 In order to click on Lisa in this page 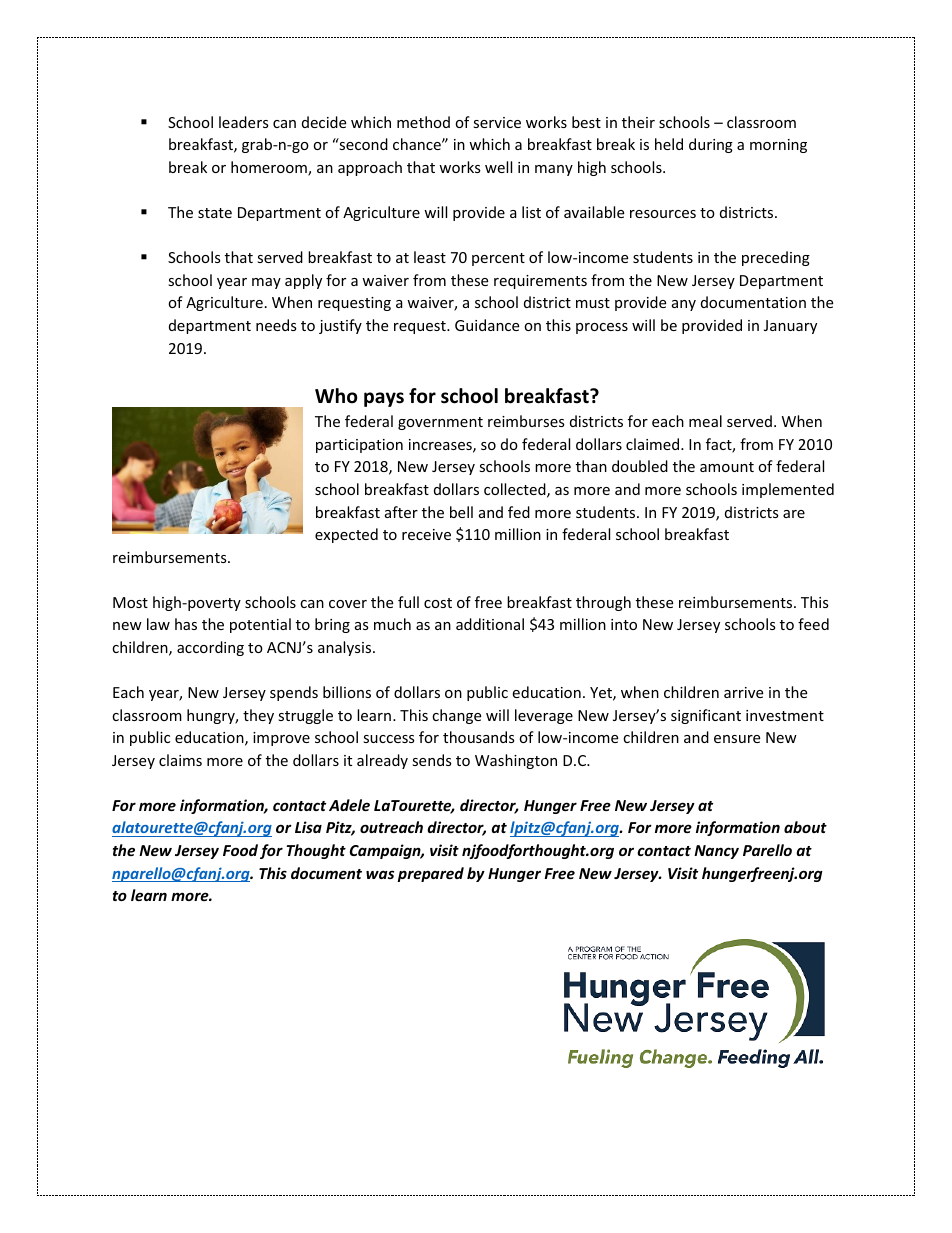, I will do `click(308, 827)`.
